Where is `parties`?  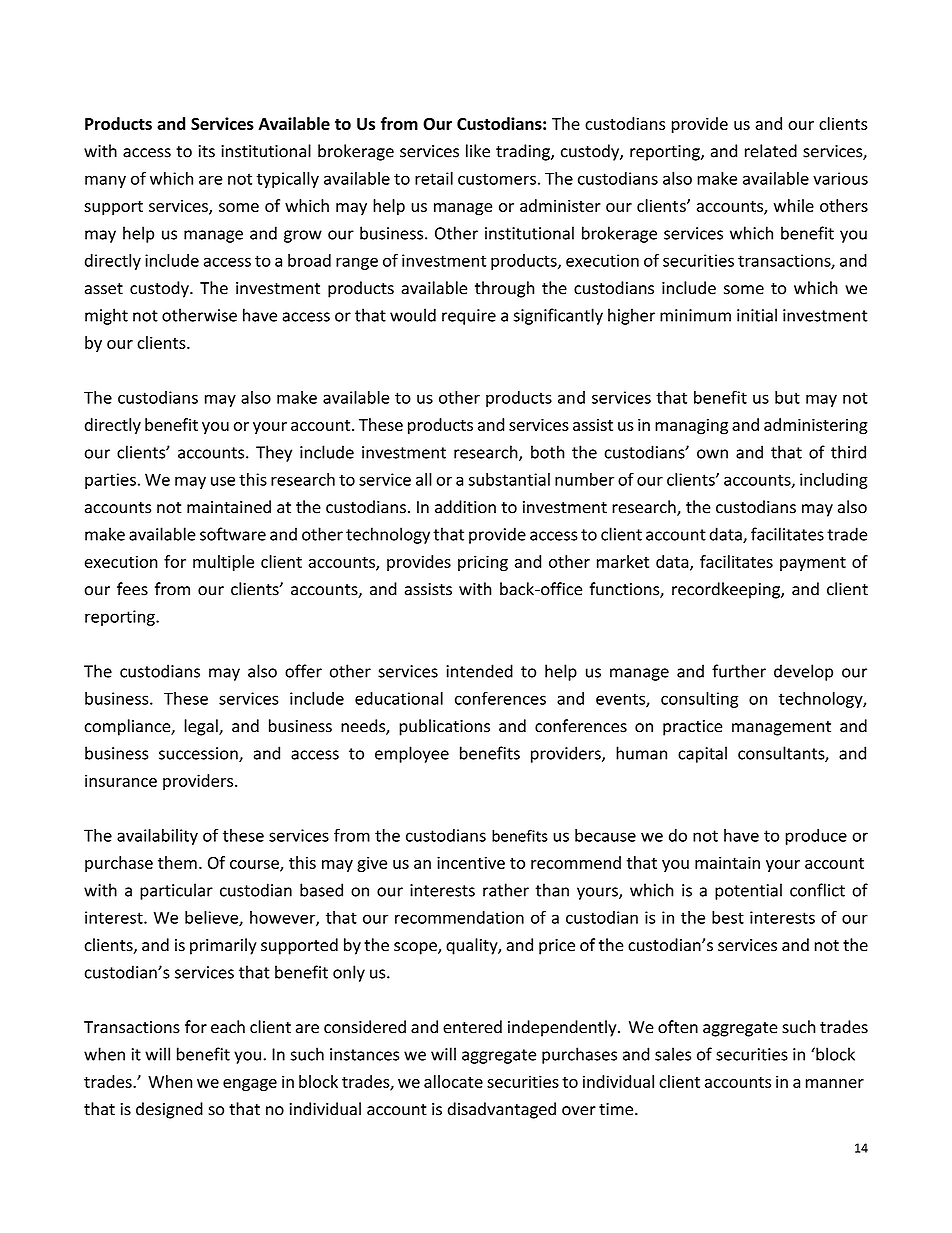 parties is located at coordinates (110, 481).
